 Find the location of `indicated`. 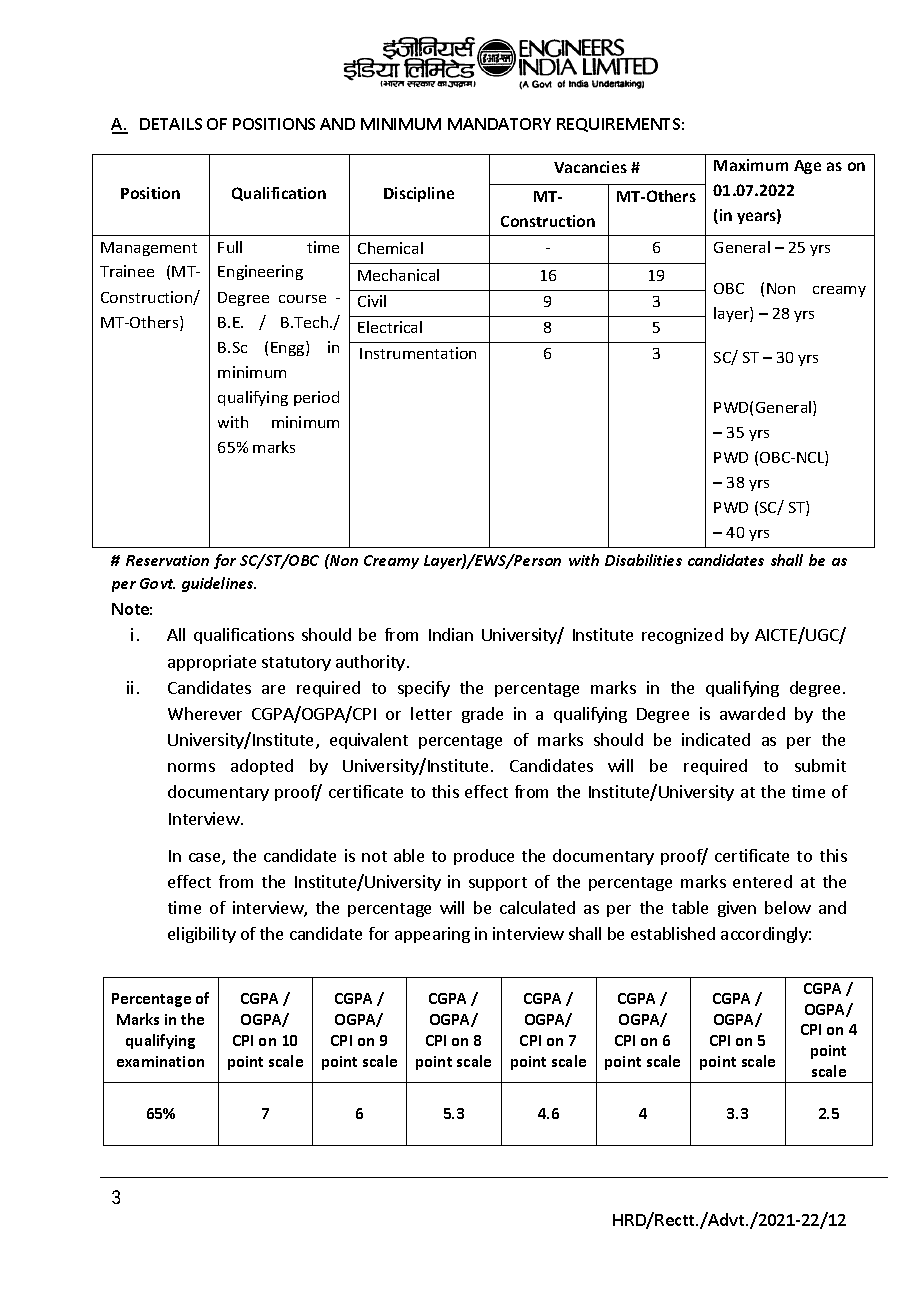

indicated is located at coordinates (716, 739).
